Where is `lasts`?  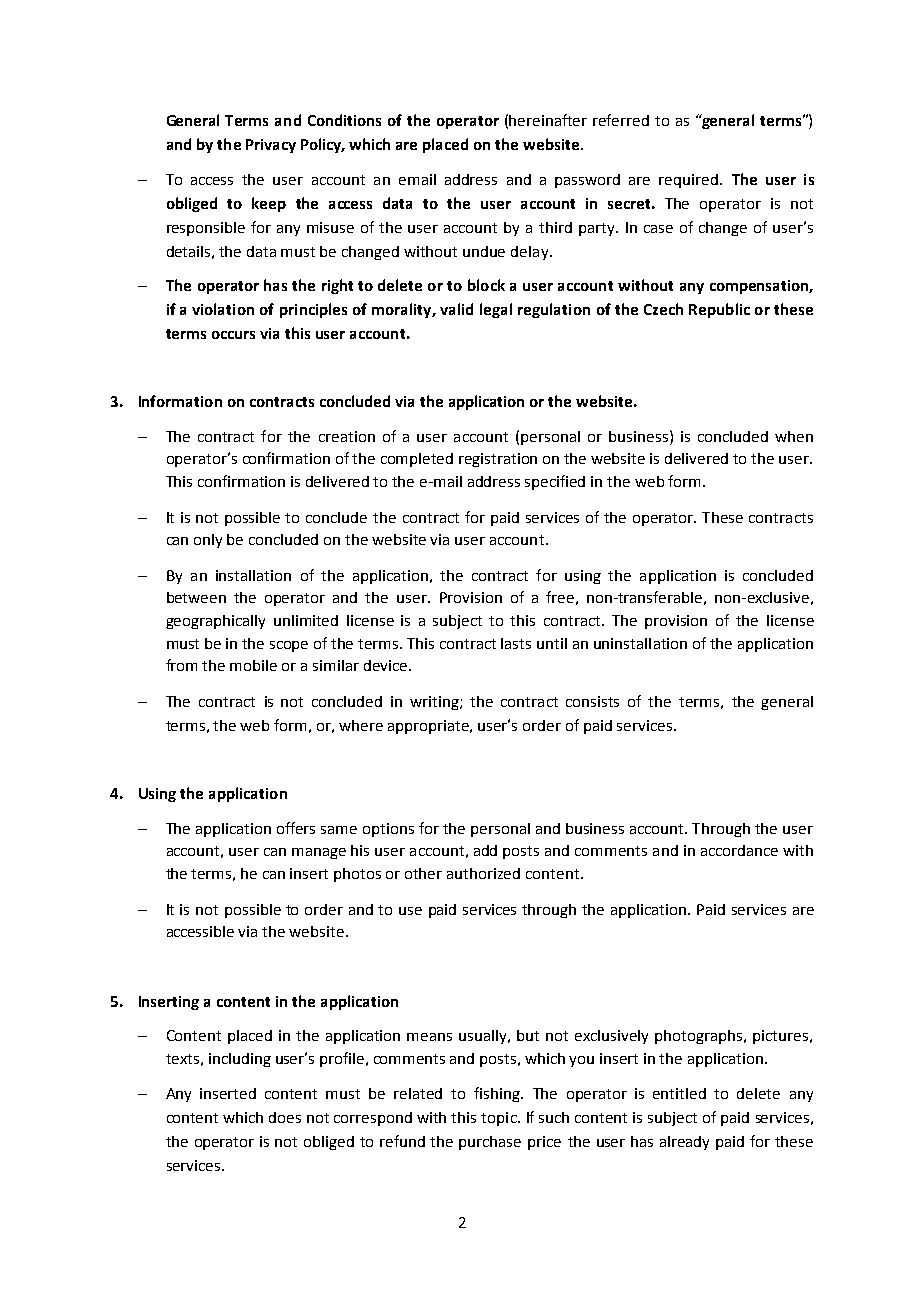 lasts is located at coordinates (516, 643).
